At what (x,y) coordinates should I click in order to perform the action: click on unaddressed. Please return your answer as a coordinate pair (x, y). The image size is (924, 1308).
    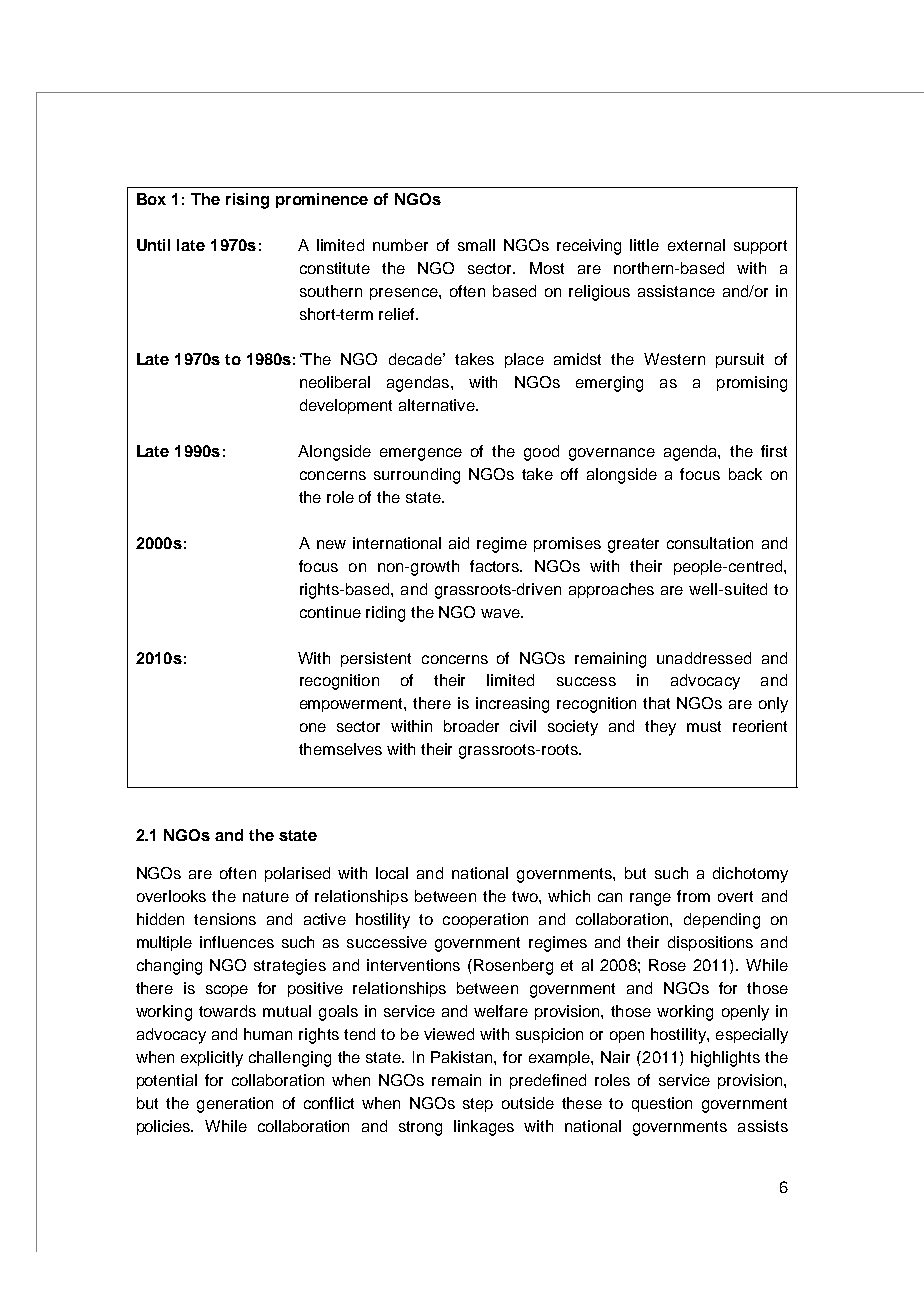
    Looking at the image, I should click on (704, 658).
